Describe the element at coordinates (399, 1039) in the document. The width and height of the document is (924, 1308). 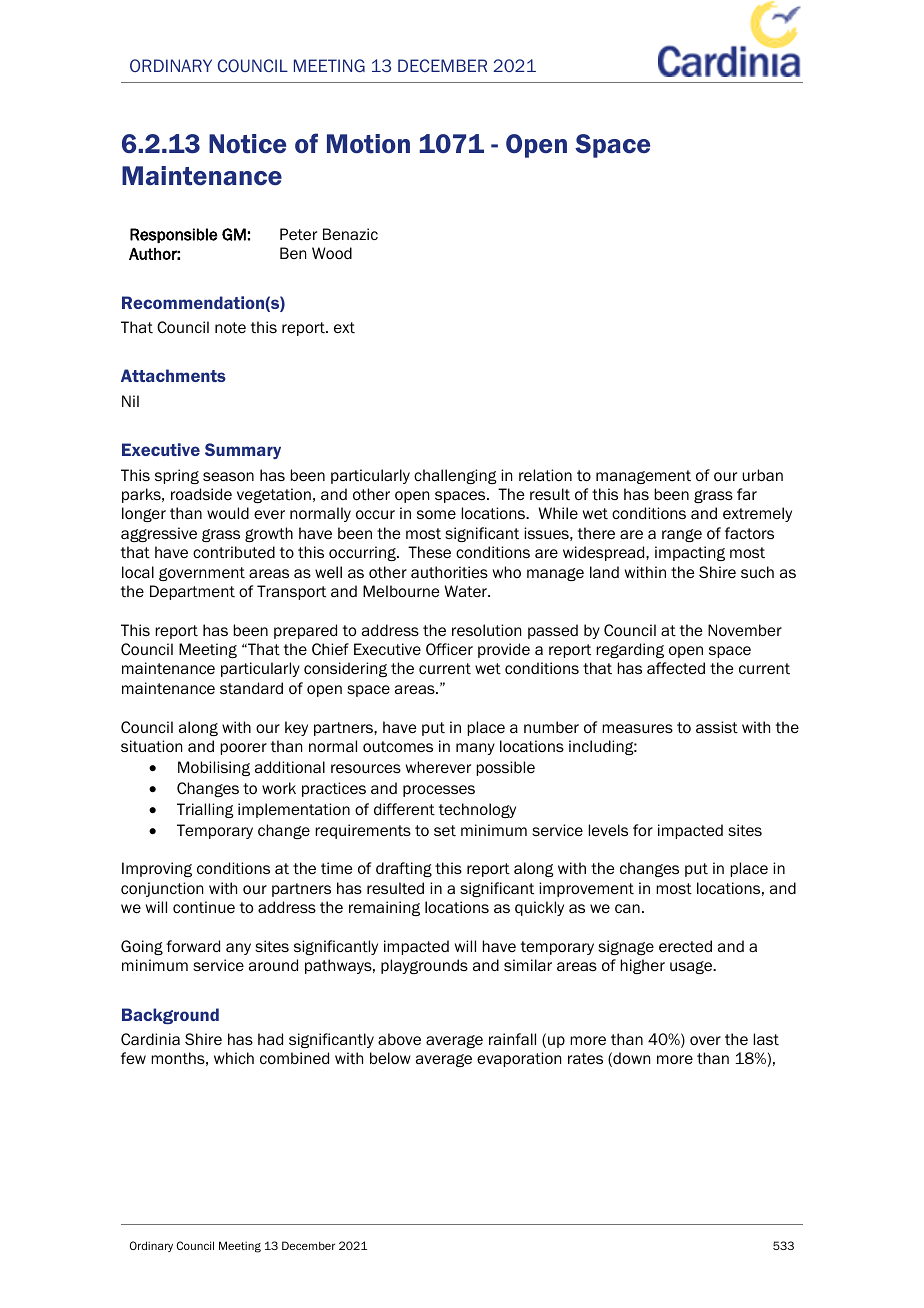
I see `above` at that location.
